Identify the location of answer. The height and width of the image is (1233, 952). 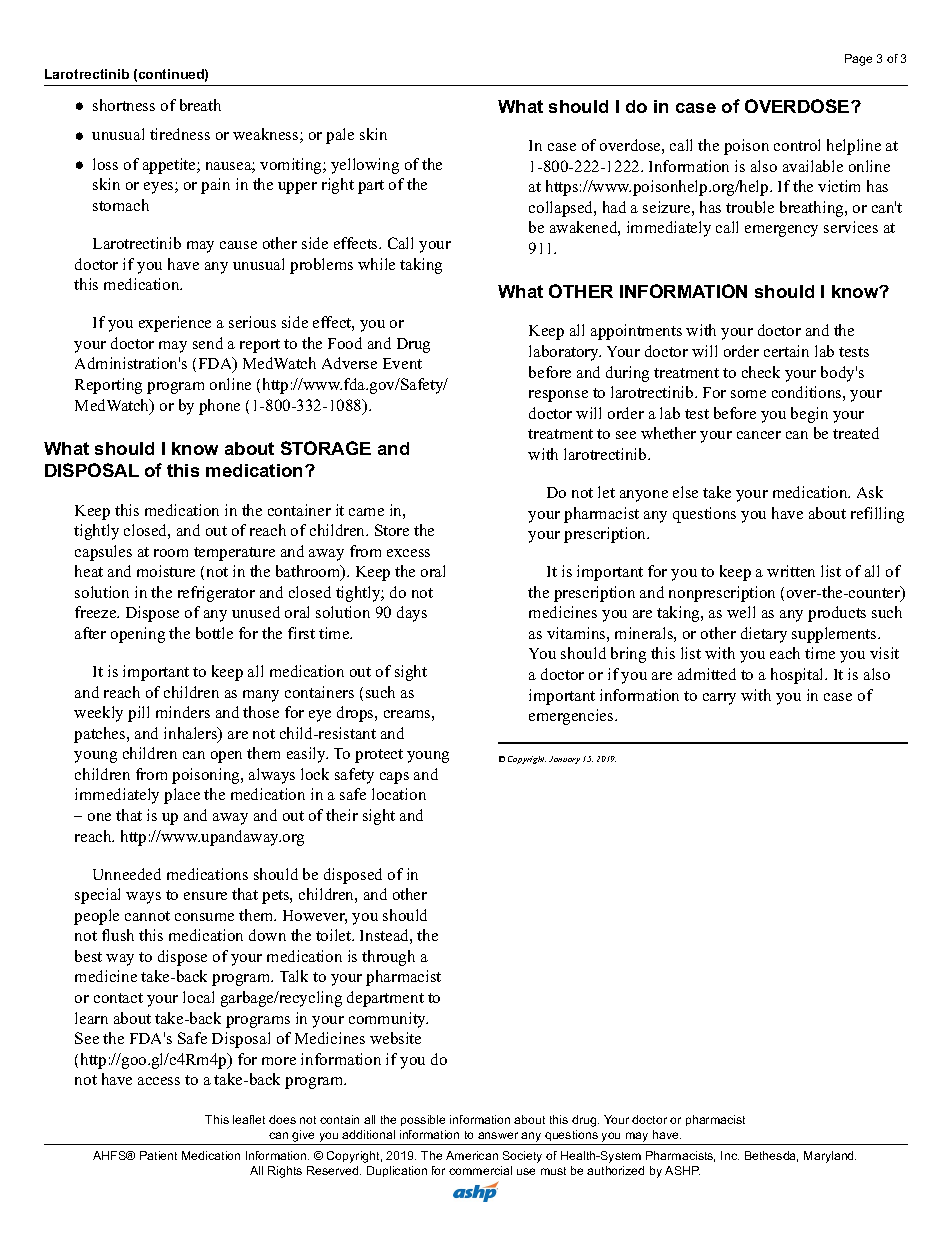
(498, 1135).
